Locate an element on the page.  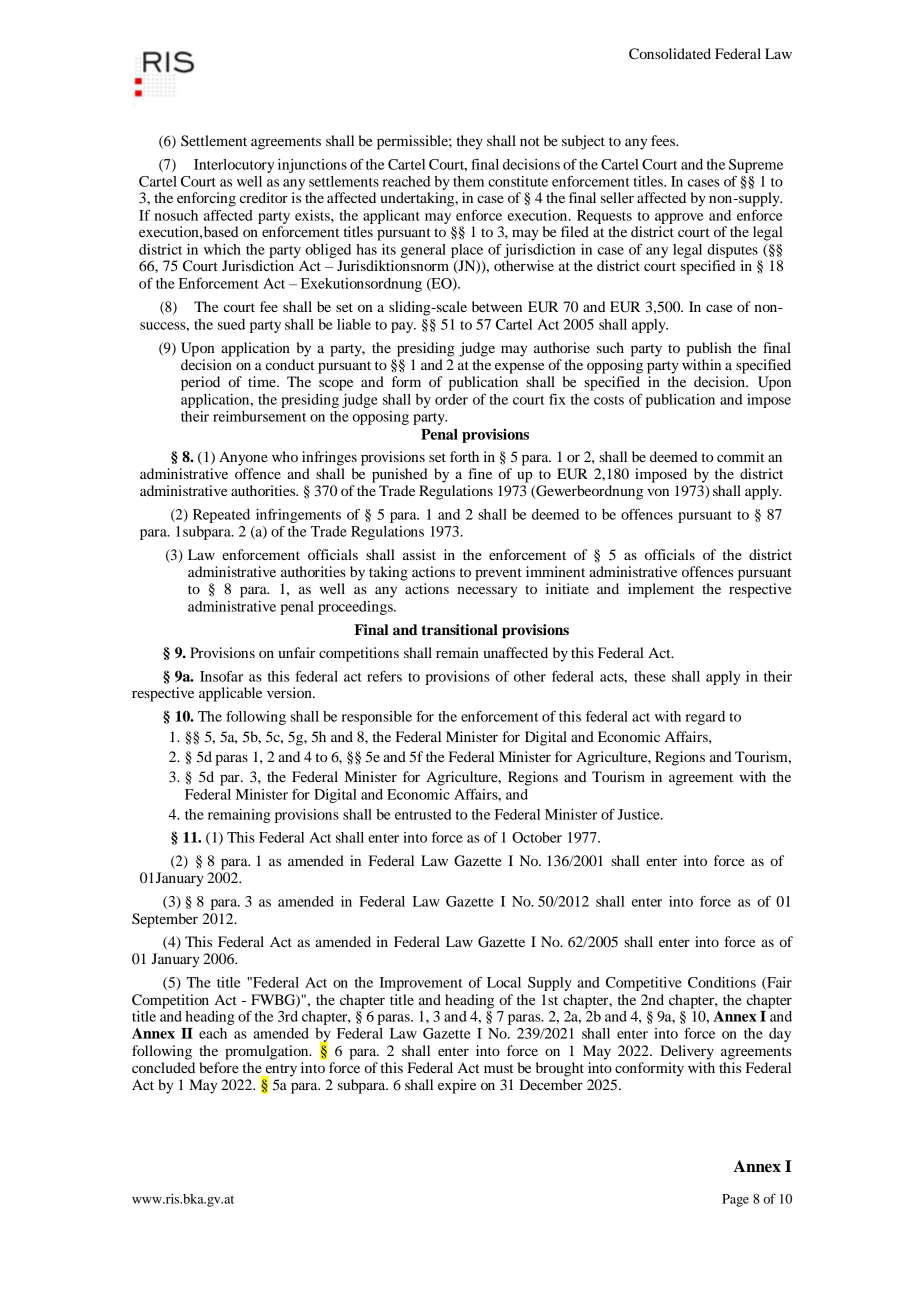
Insofar is located at coordinates (221, 676).
